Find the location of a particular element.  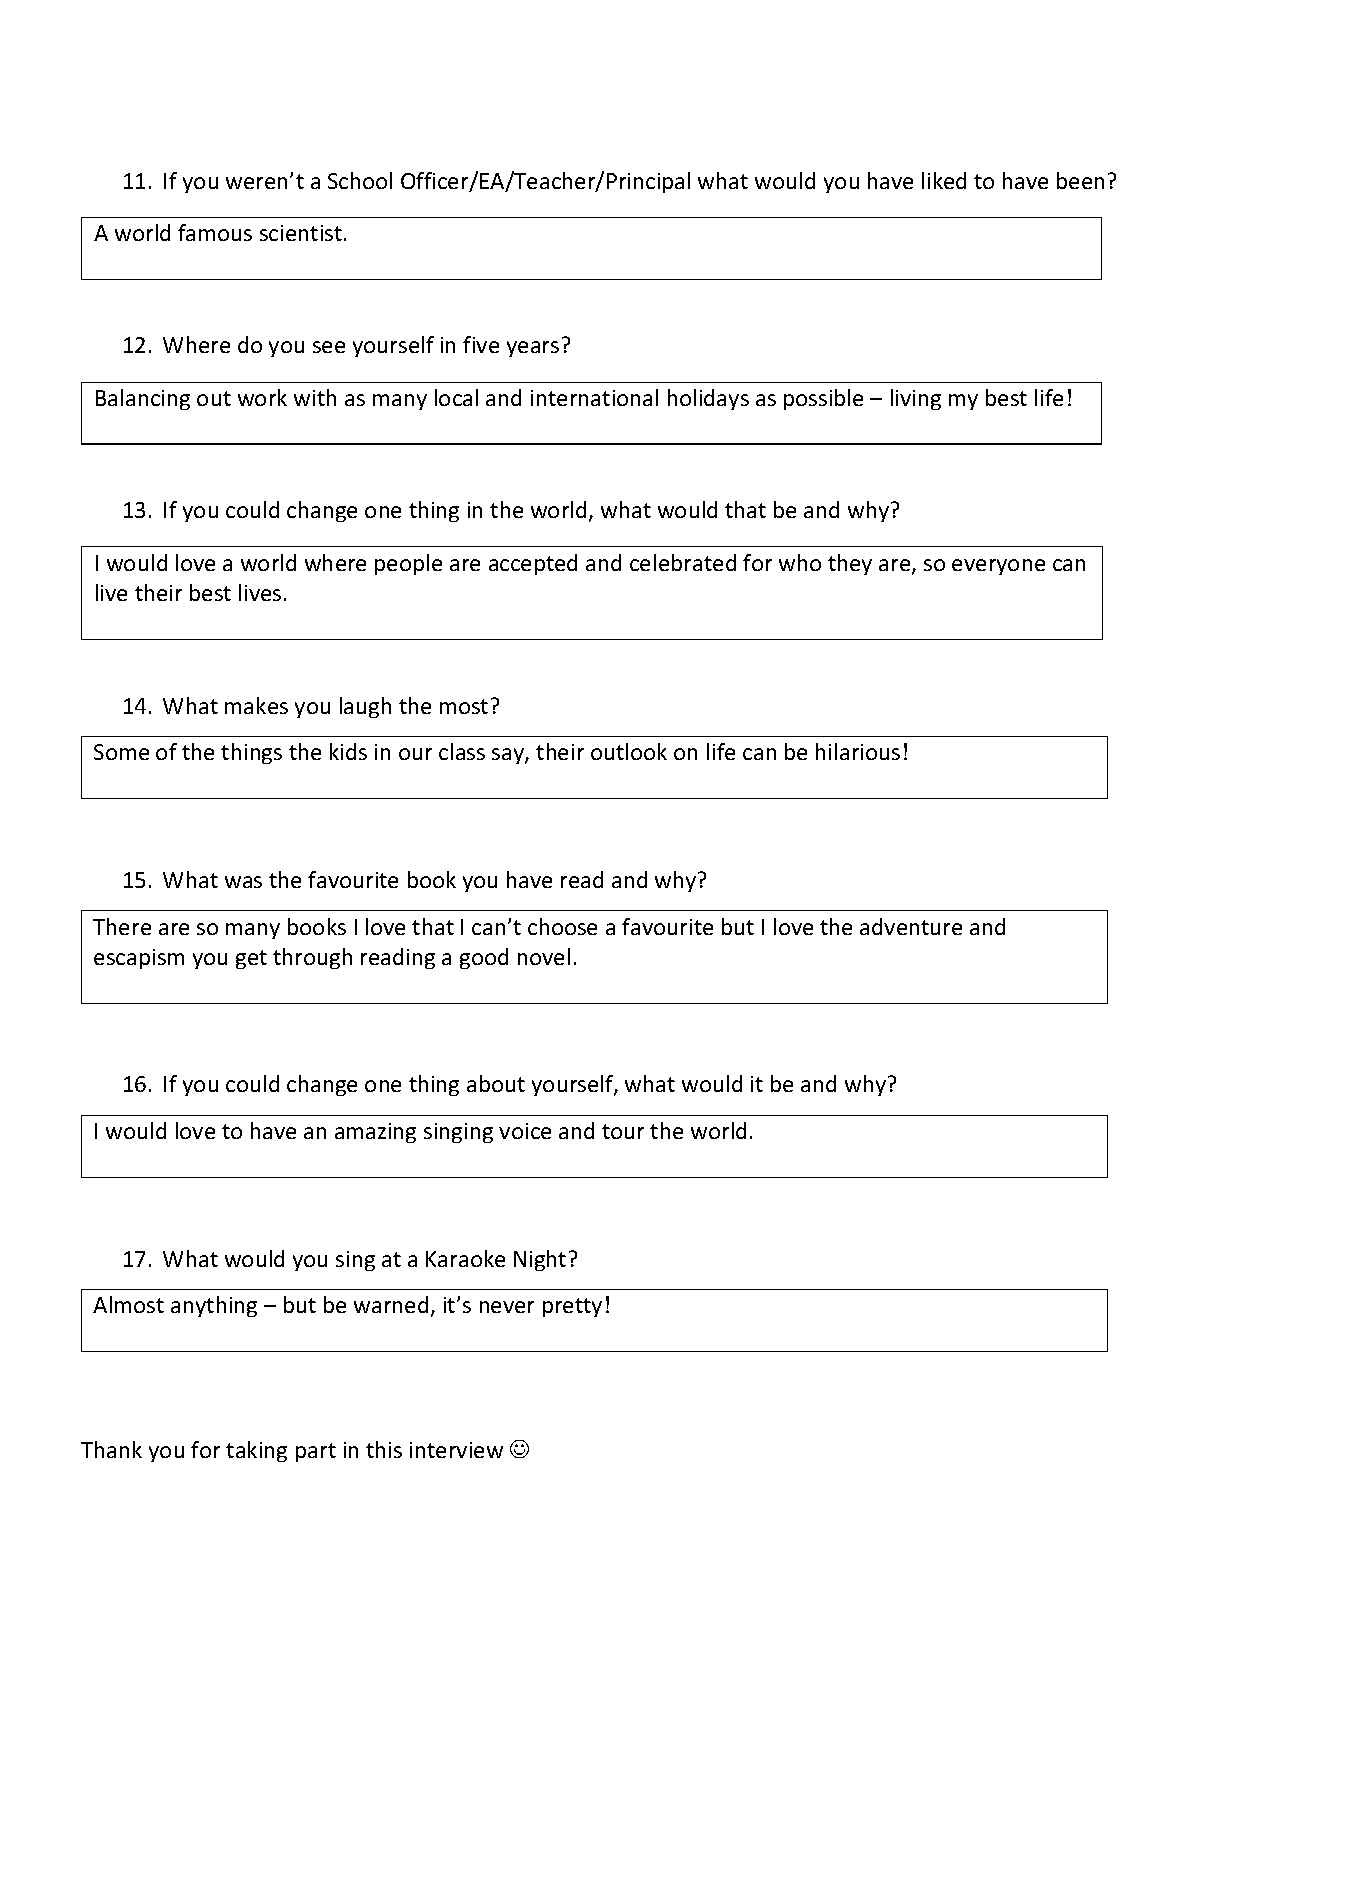

famous is located at coordinates (215, 232).
